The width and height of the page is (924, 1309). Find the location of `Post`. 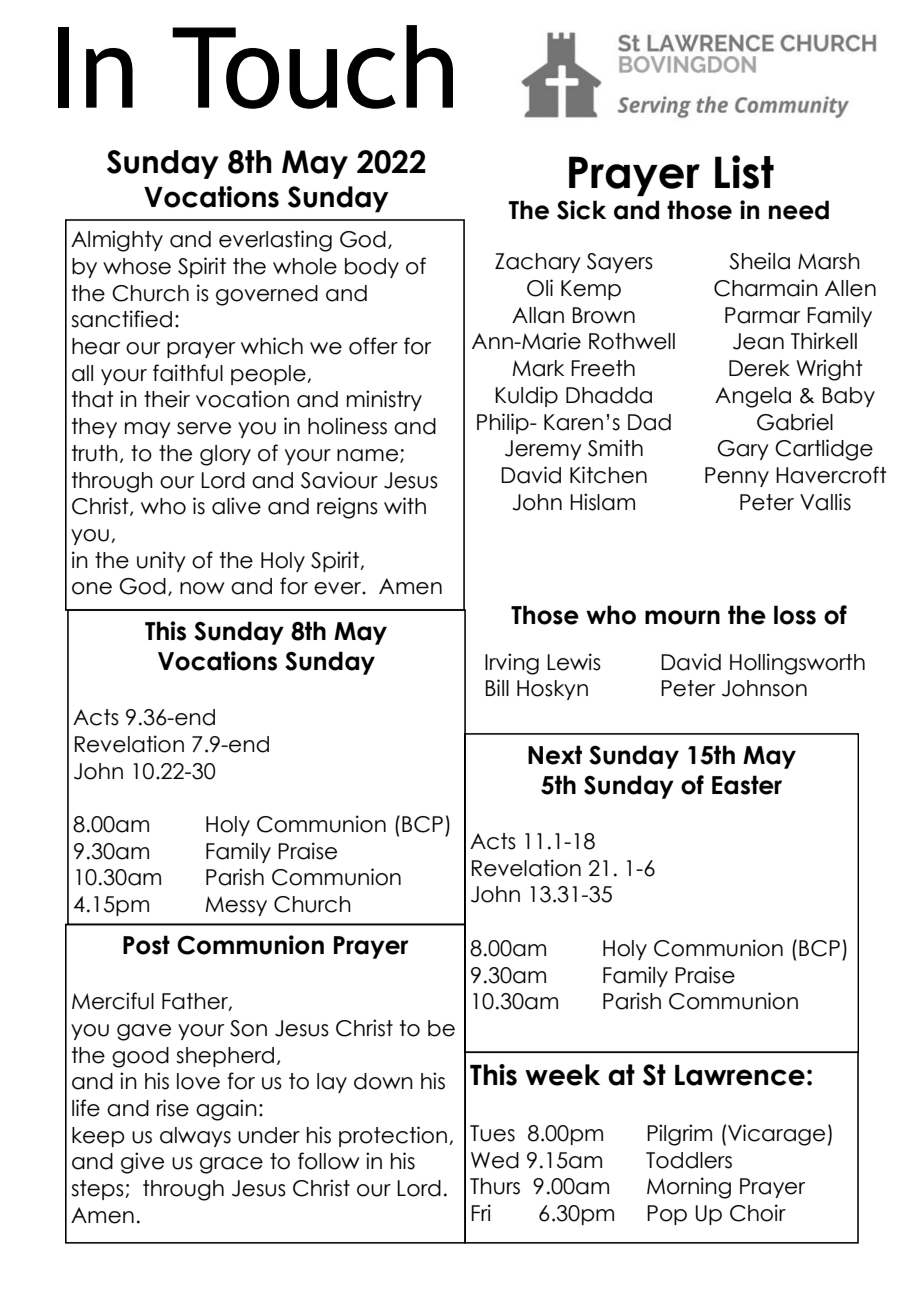

Post is located at coordinates (146, 945).
